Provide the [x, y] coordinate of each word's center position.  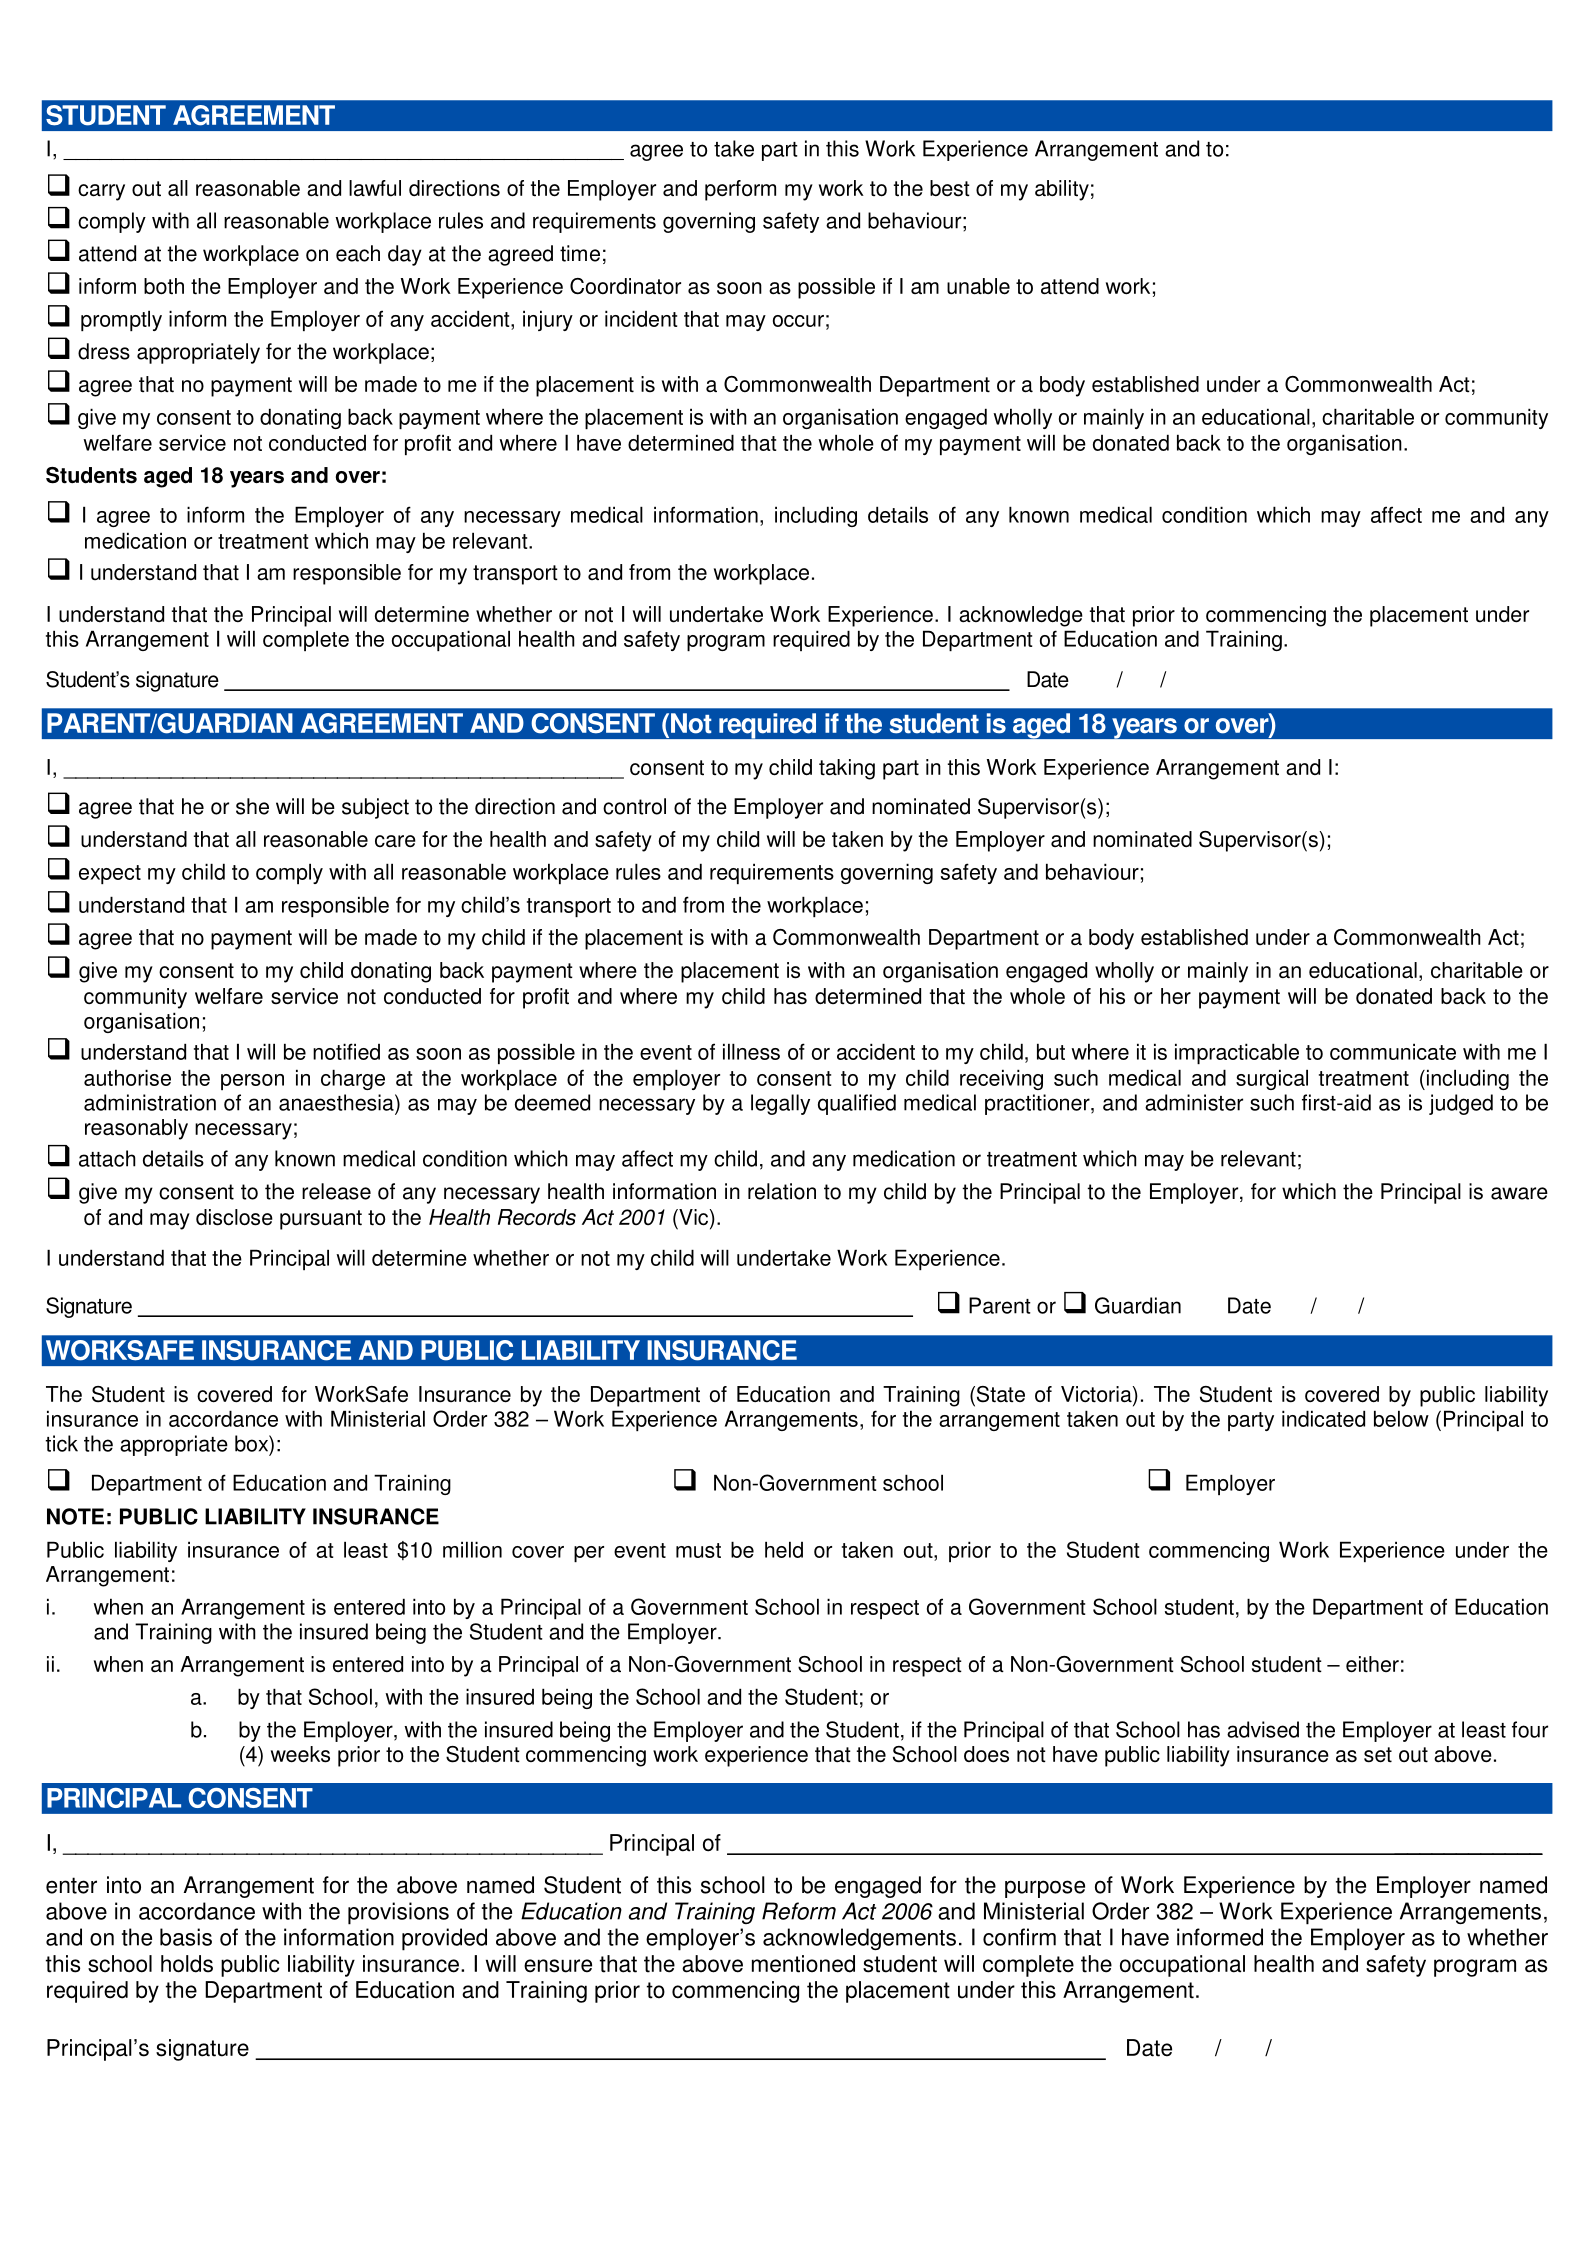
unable [978, 286]
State [999, 1395]
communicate [1393, 1051]
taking [847, 769]
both [164, 286]
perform [740, 190]
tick [61, 1443]
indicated [1323, 1418]
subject [375, 808]
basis [186, 1937]
